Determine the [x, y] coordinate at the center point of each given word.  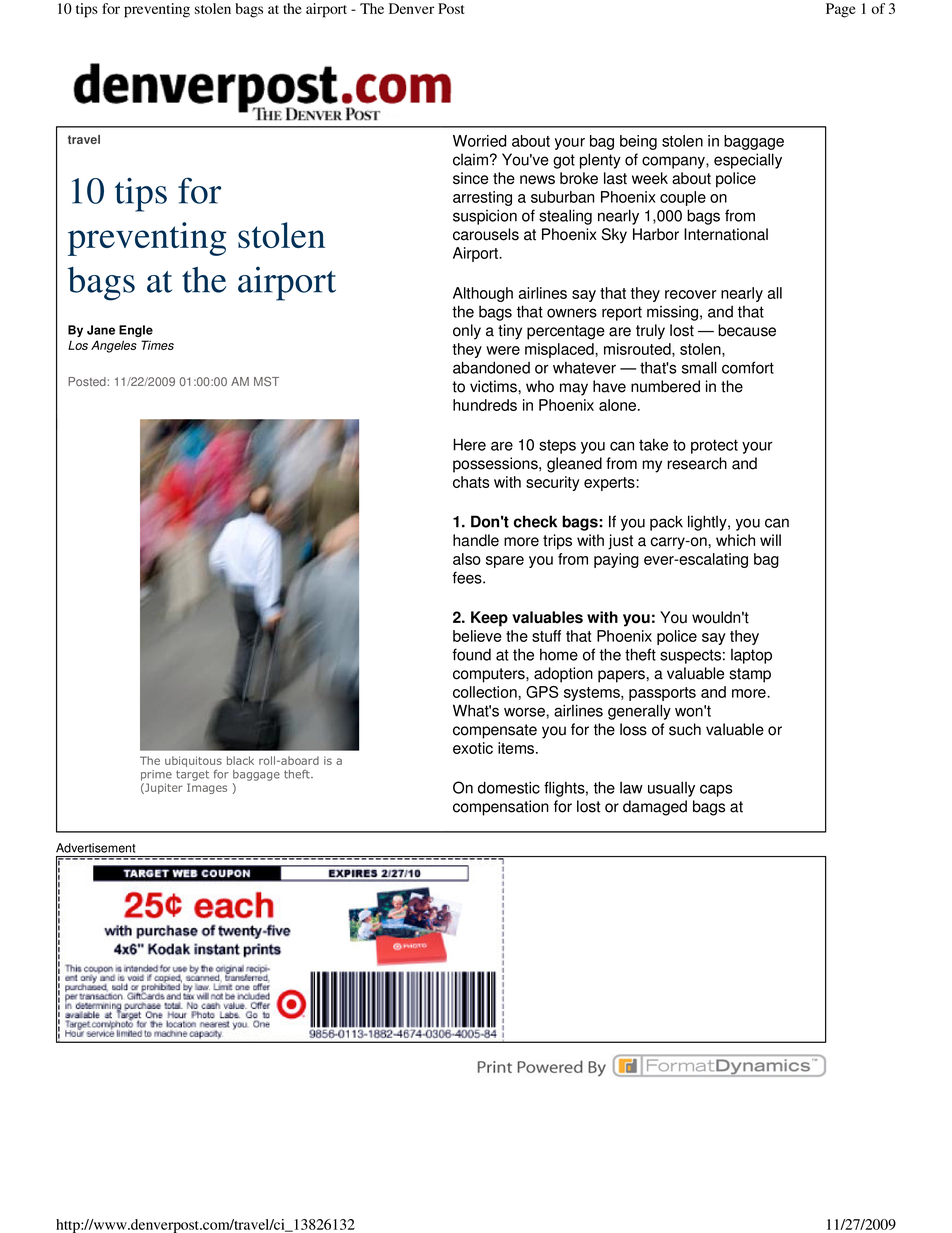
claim [470, 159]
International [726, 234]
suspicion [485, 217]
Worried [480, 141]
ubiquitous [193, 763]
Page [841, 10]
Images [207, 788]
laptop [751, 656]
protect [714, 446]
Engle [136, 331]
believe [477, 636]
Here [469, 444]
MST [266, 381]
